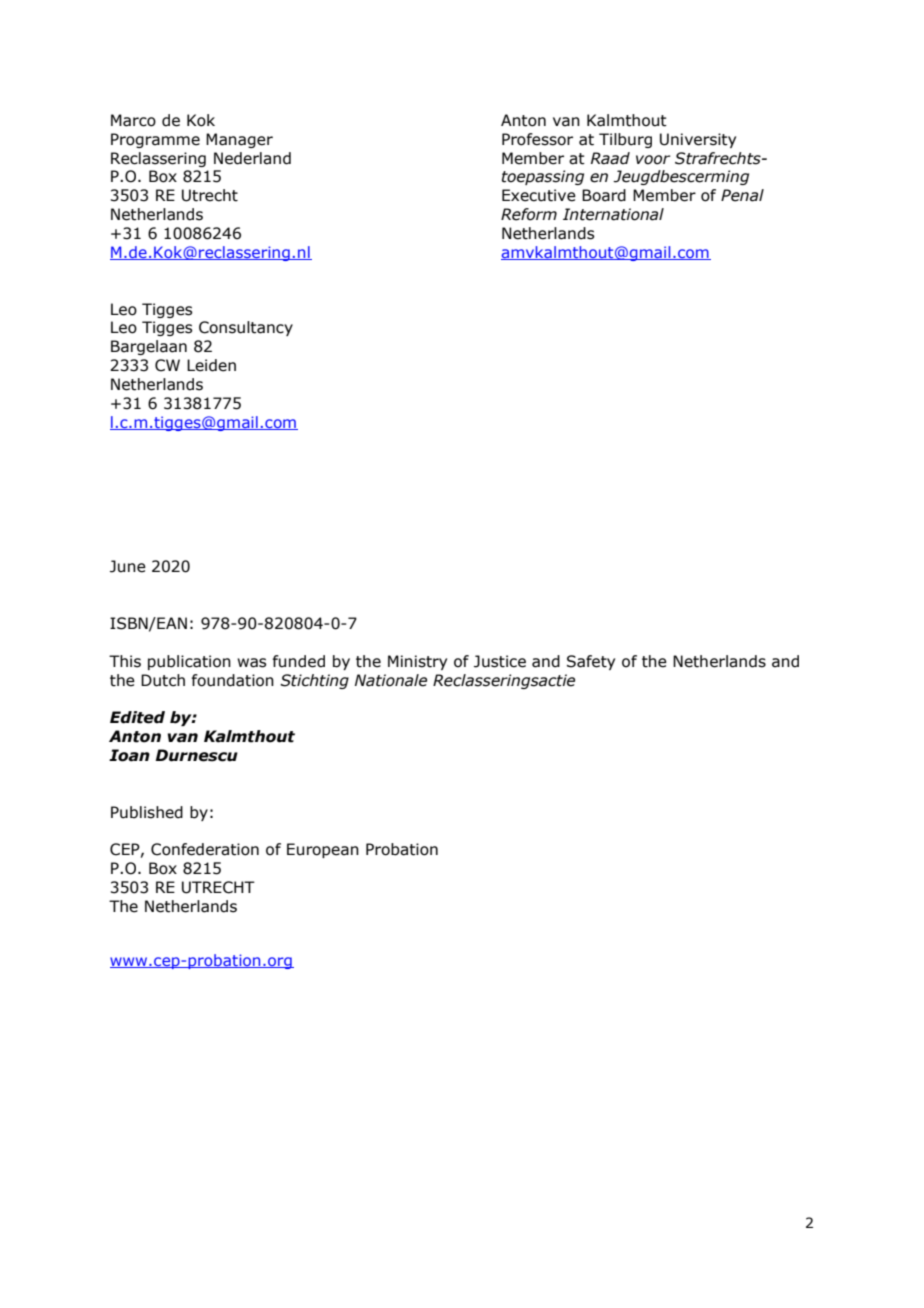 This screenshot has width=924, height=1308. Describe the element at coordinates (698, 140) in the screenshot. I see `University` at that location.
